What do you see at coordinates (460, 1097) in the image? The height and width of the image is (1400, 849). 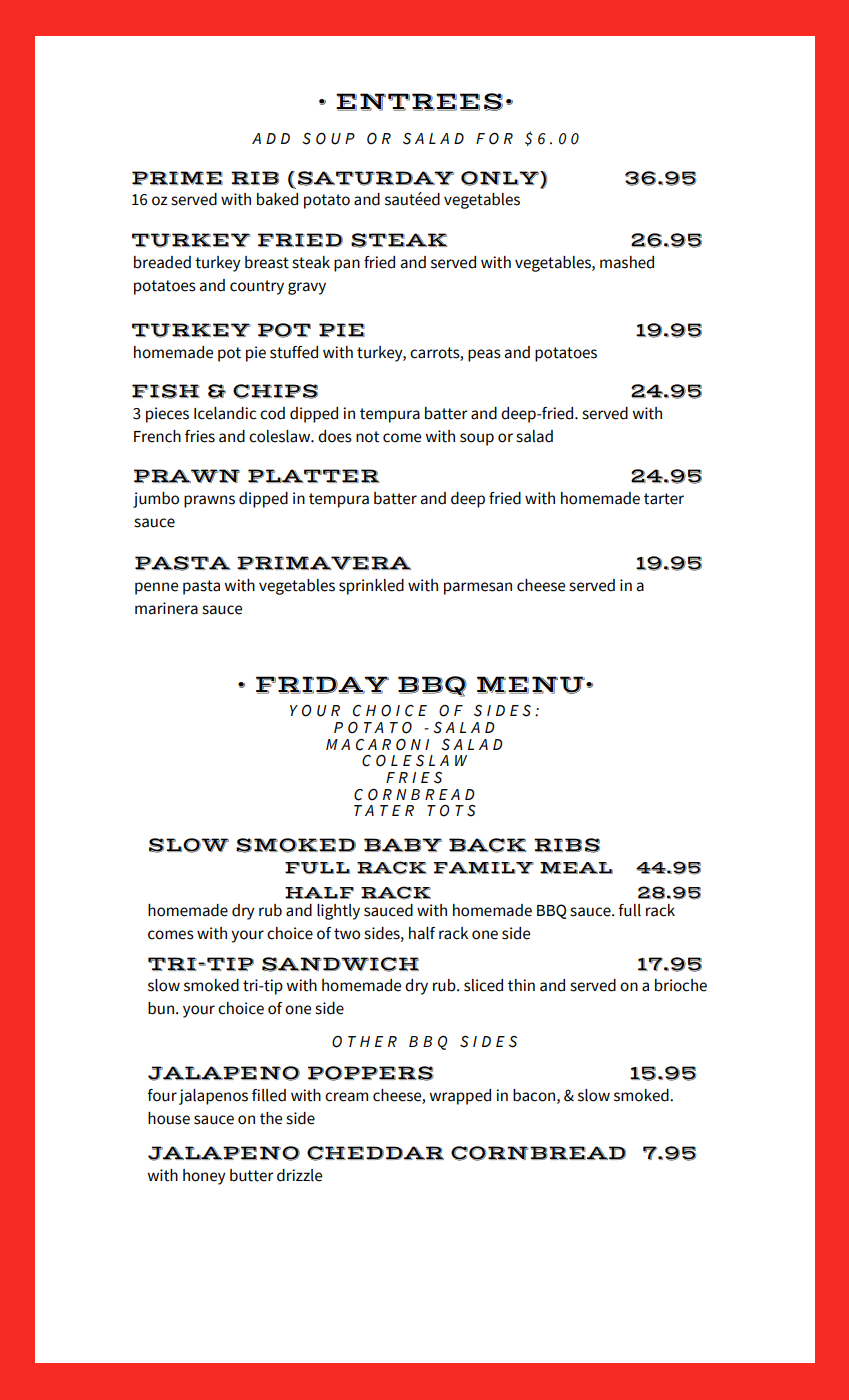 I see `wrapped` at bounding box center [460, 1097].
